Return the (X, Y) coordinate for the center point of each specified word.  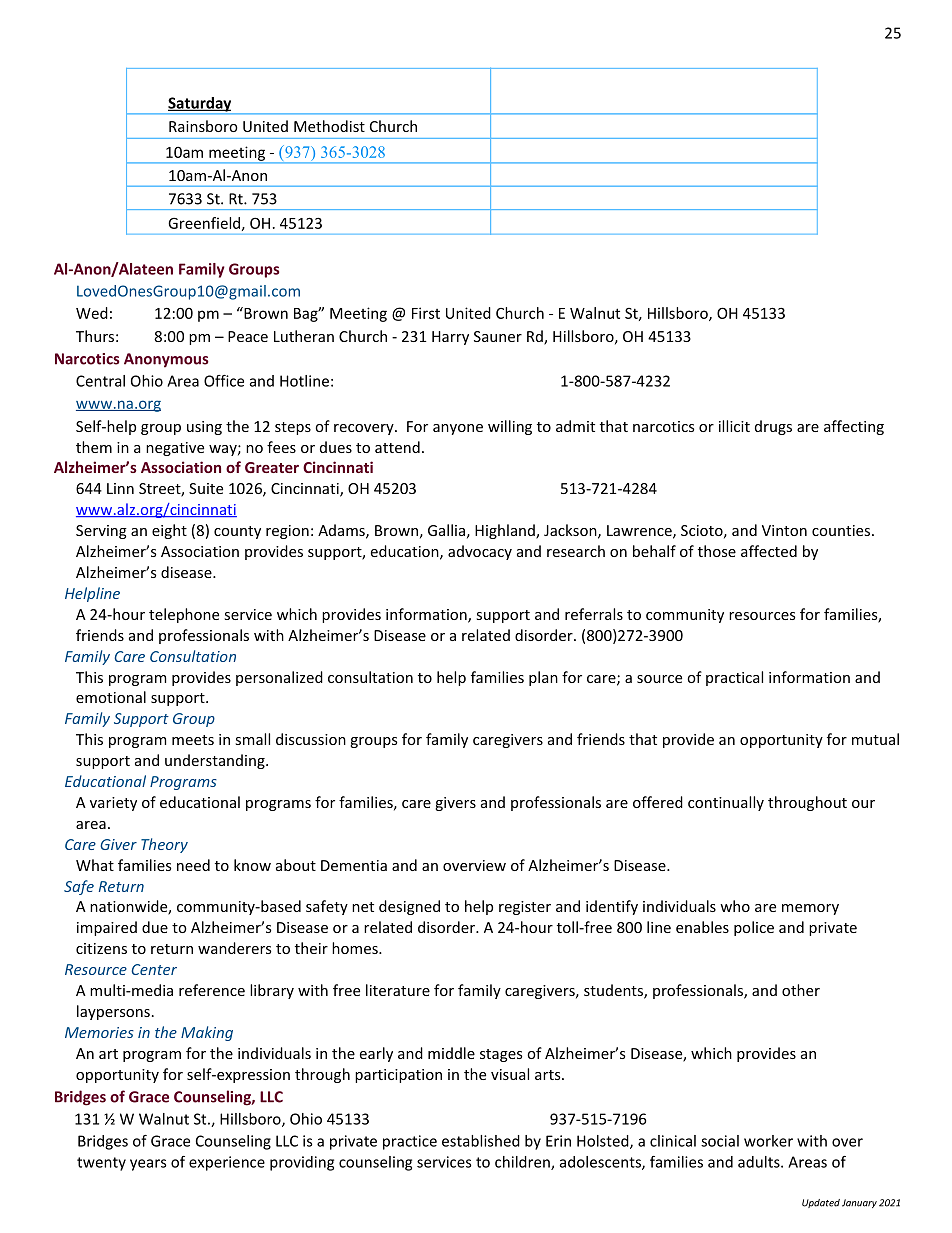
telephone (184, 615)
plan (543, 678)
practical (734, 678)
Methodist (329, 126)
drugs (773, 427)
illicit (734, 426)
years (148, 1165)
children (523, 1163)
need (193, 865)
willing (510, 427)
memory (810, 909)
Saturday (200, 105)
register (525, 908)
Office (224, 381)
